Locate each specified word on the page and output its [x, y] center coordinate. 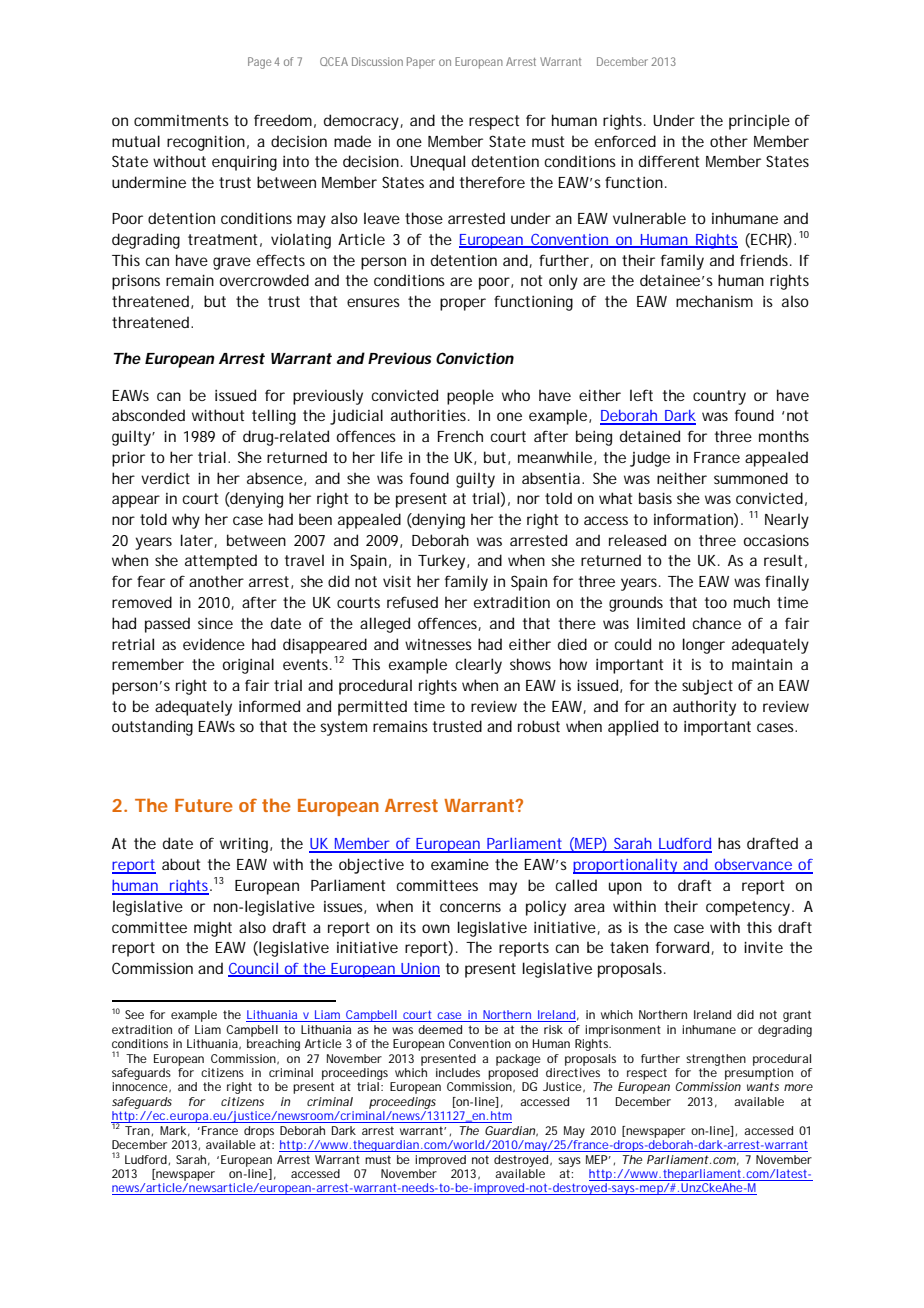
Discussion [377, 61]
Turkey [443, 562]
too [716, 602]
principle [759, 122]
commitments [181, 120]
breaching [273, 1045]
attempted [221, 562]
